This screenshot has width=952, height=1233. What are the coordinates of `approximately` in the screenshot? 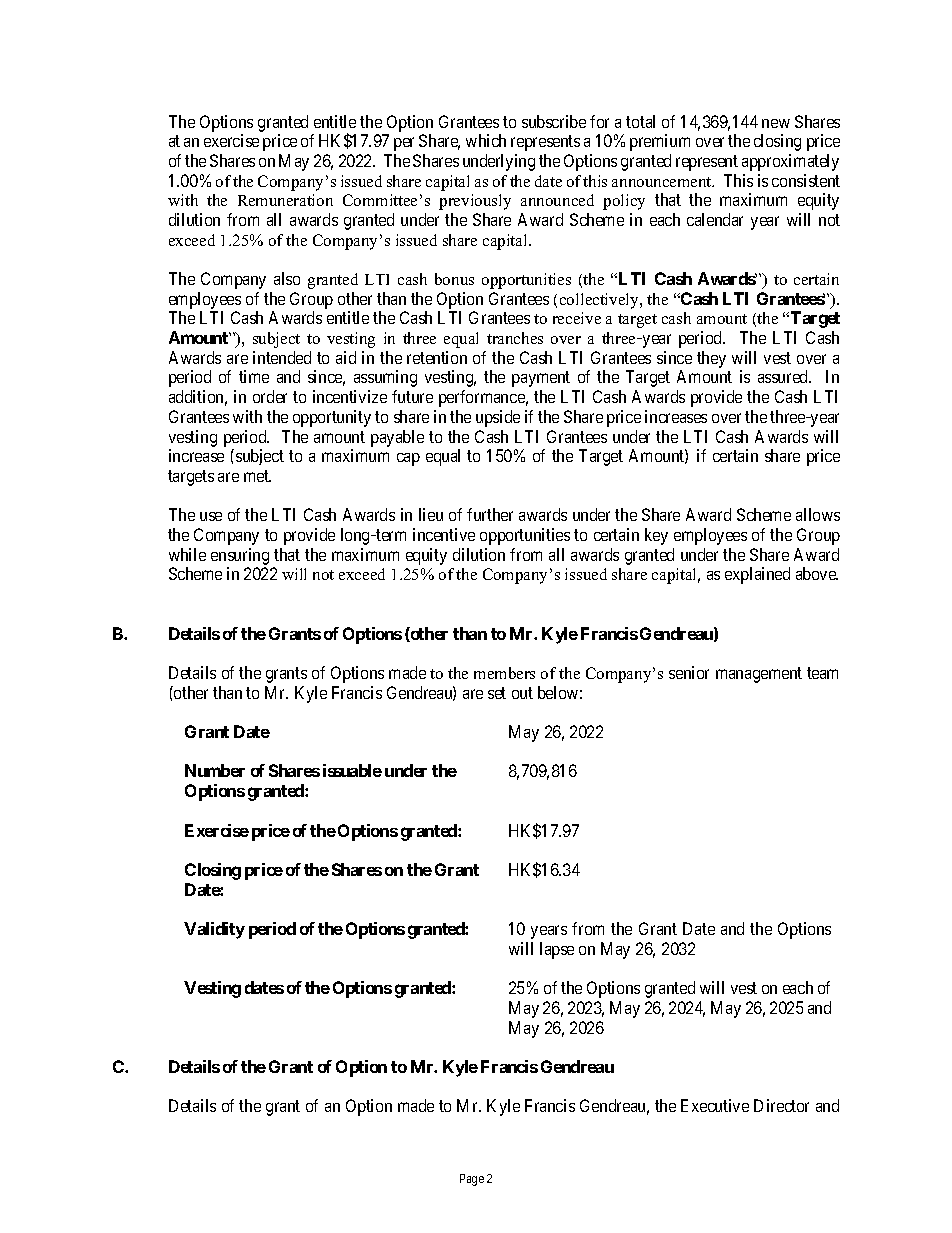 It's located at (790, 162).
